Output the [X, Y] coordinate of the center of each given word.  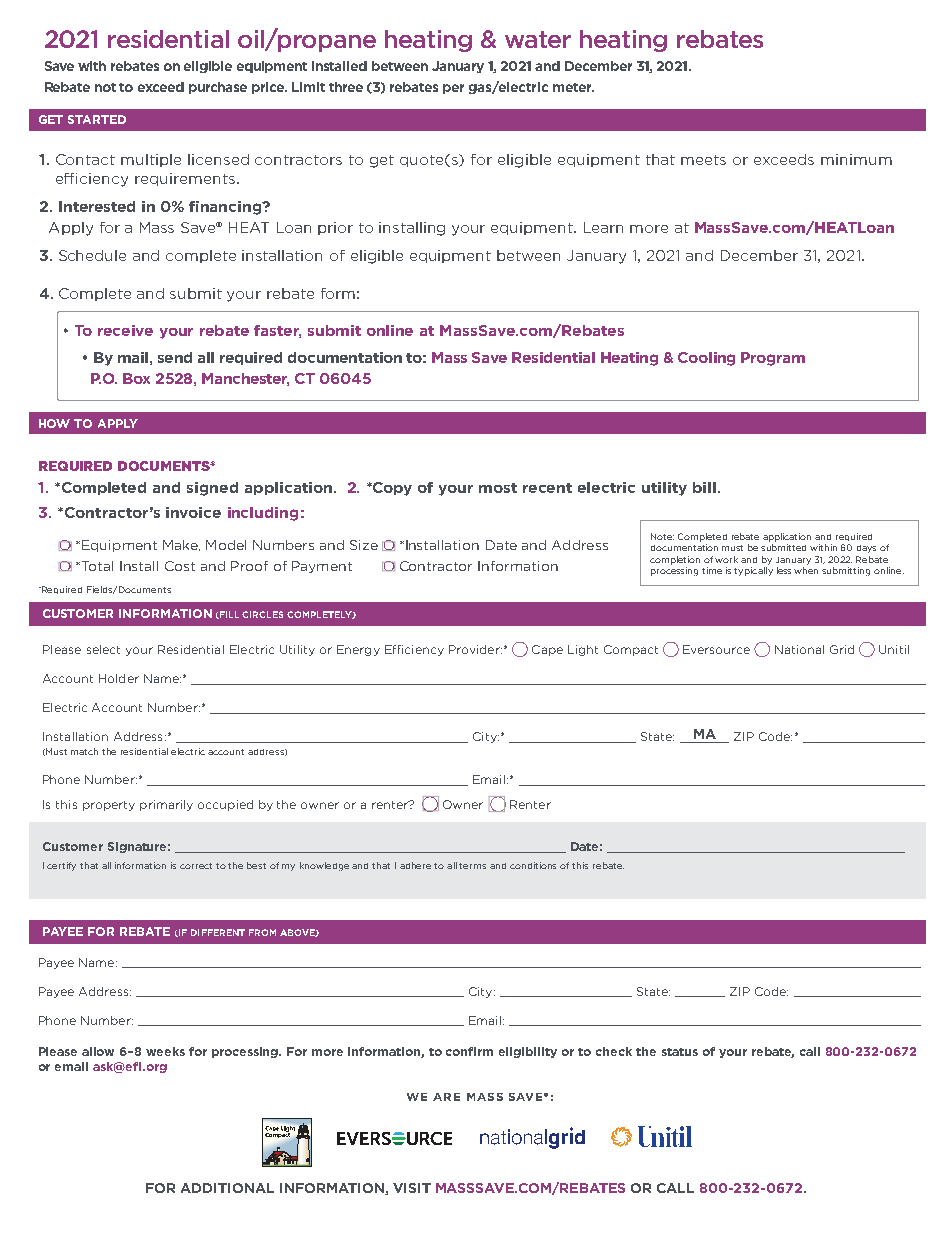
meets [703, 160]
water [538, 39]
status [680, 1052]
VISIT [412, 1188]
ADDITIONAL [227, 1188]
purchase [218, 88]
